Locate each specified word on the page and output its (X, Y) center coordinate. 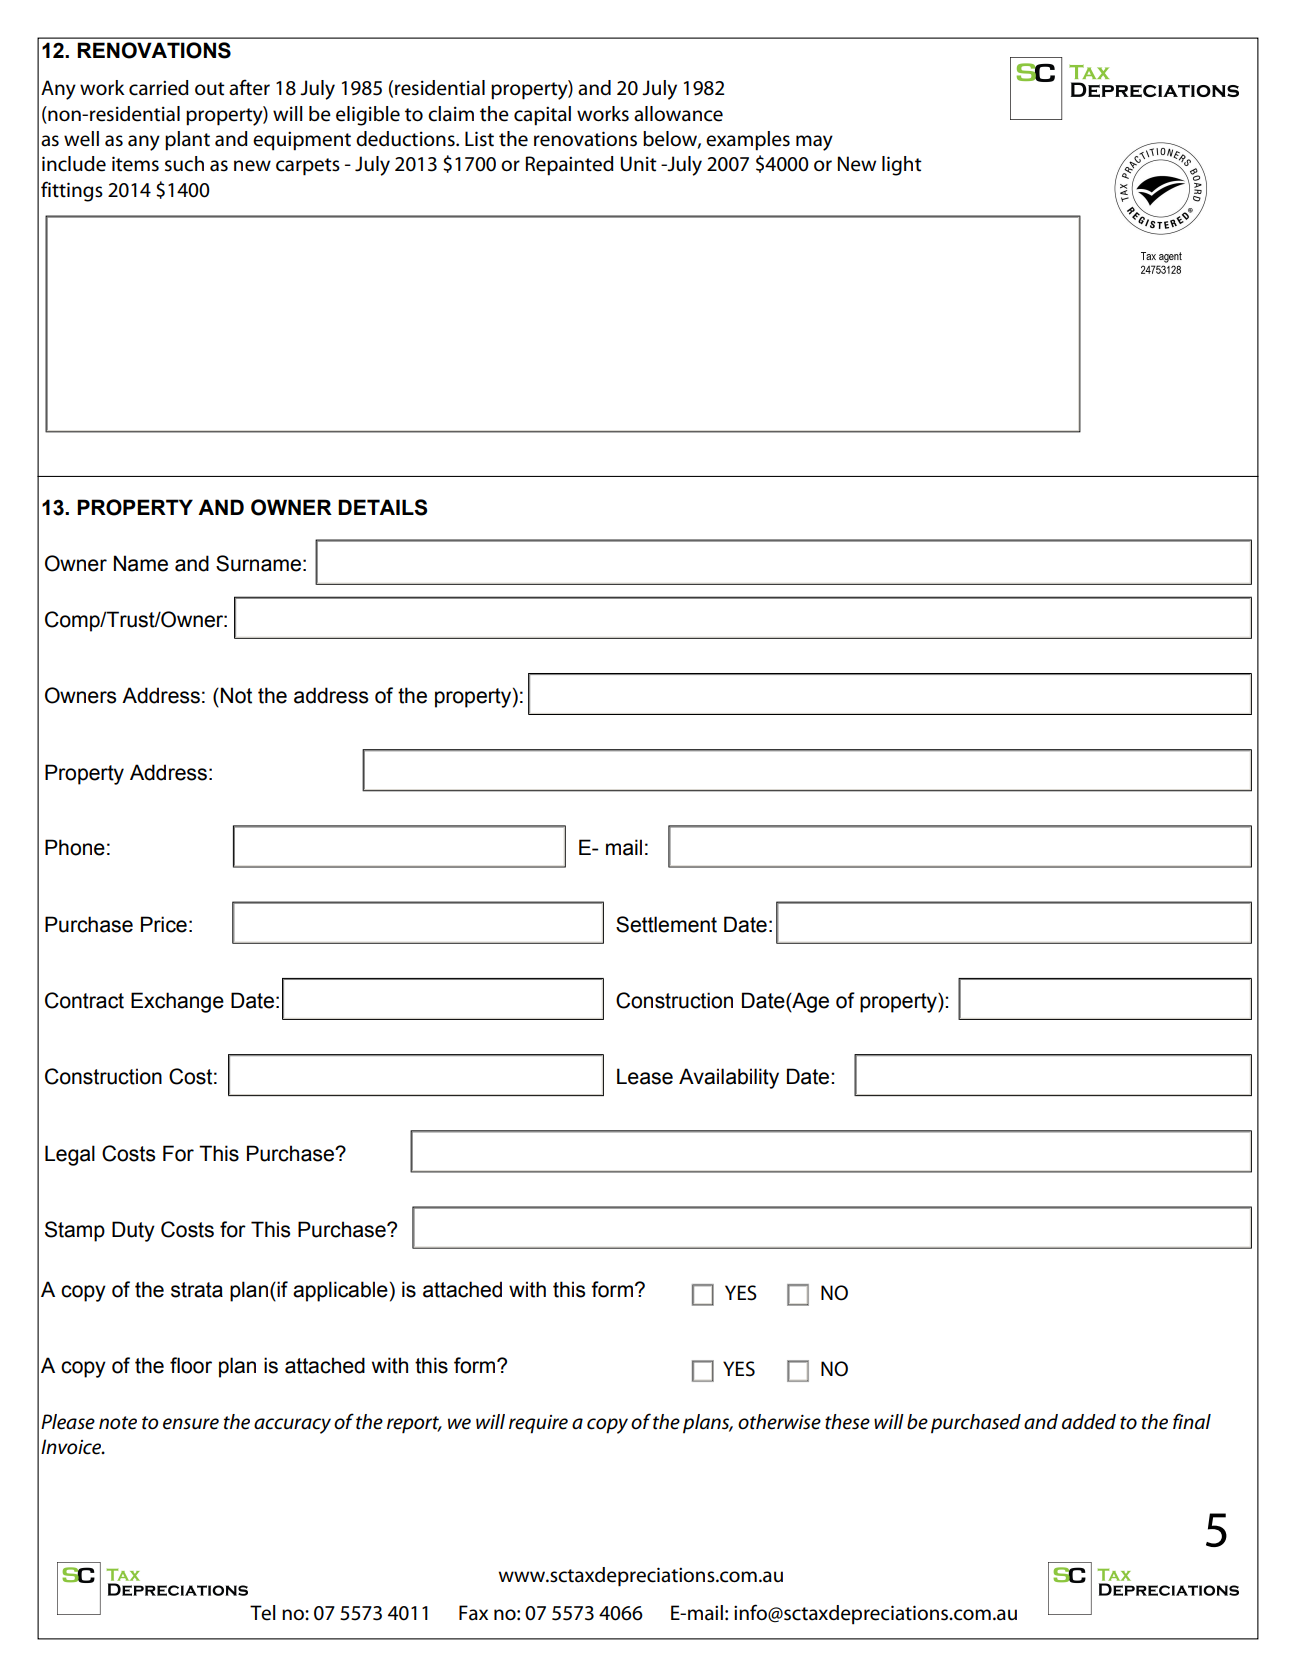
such (184, 164)
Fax (473, 1613)
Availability (729, 1078)
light (902, 166)
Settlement (666, 924)
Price (164, 924)
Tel (262, 1613)
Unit (639, 164)
